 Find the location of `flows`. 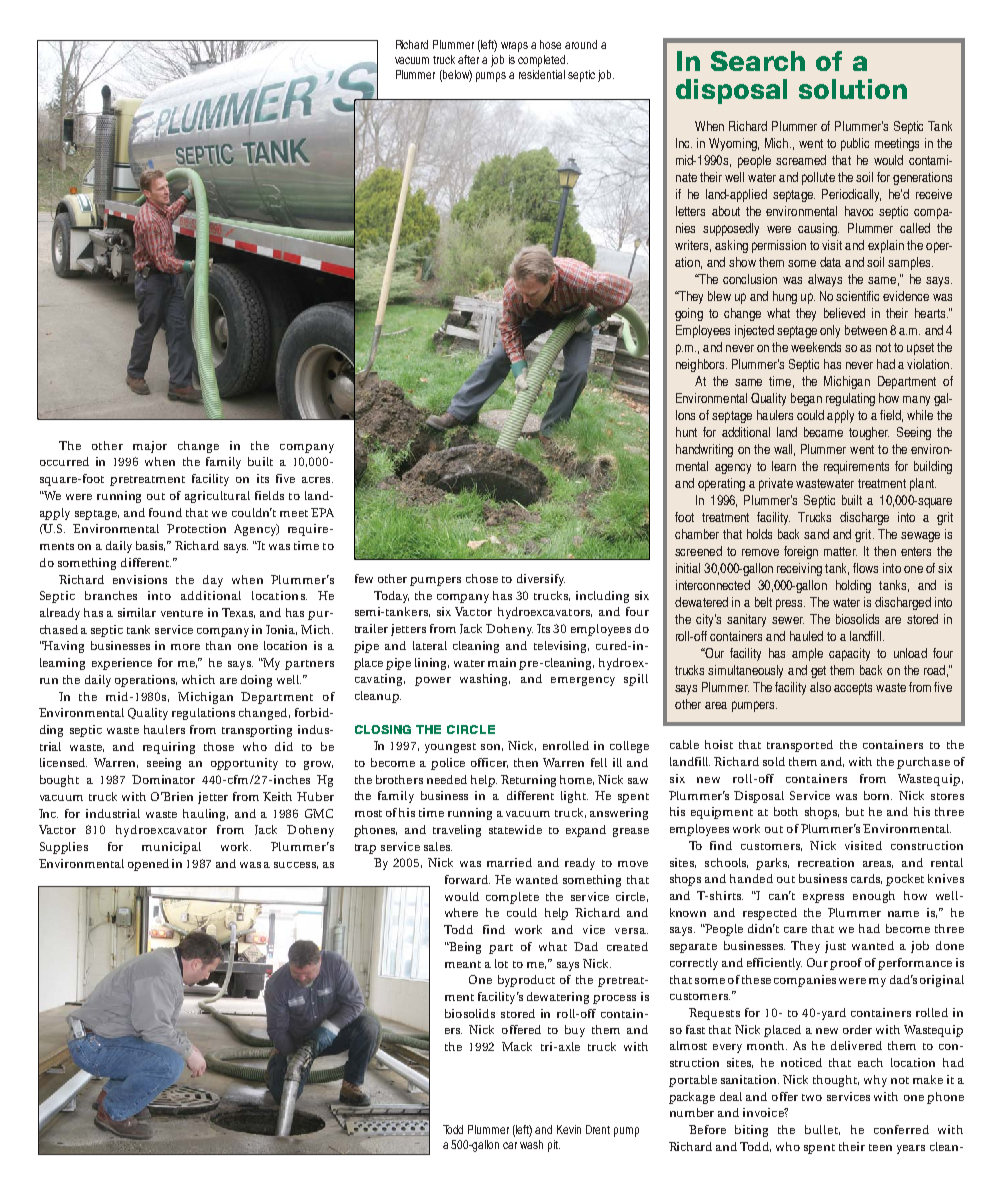

flows is located at coordinates (865, 568).
